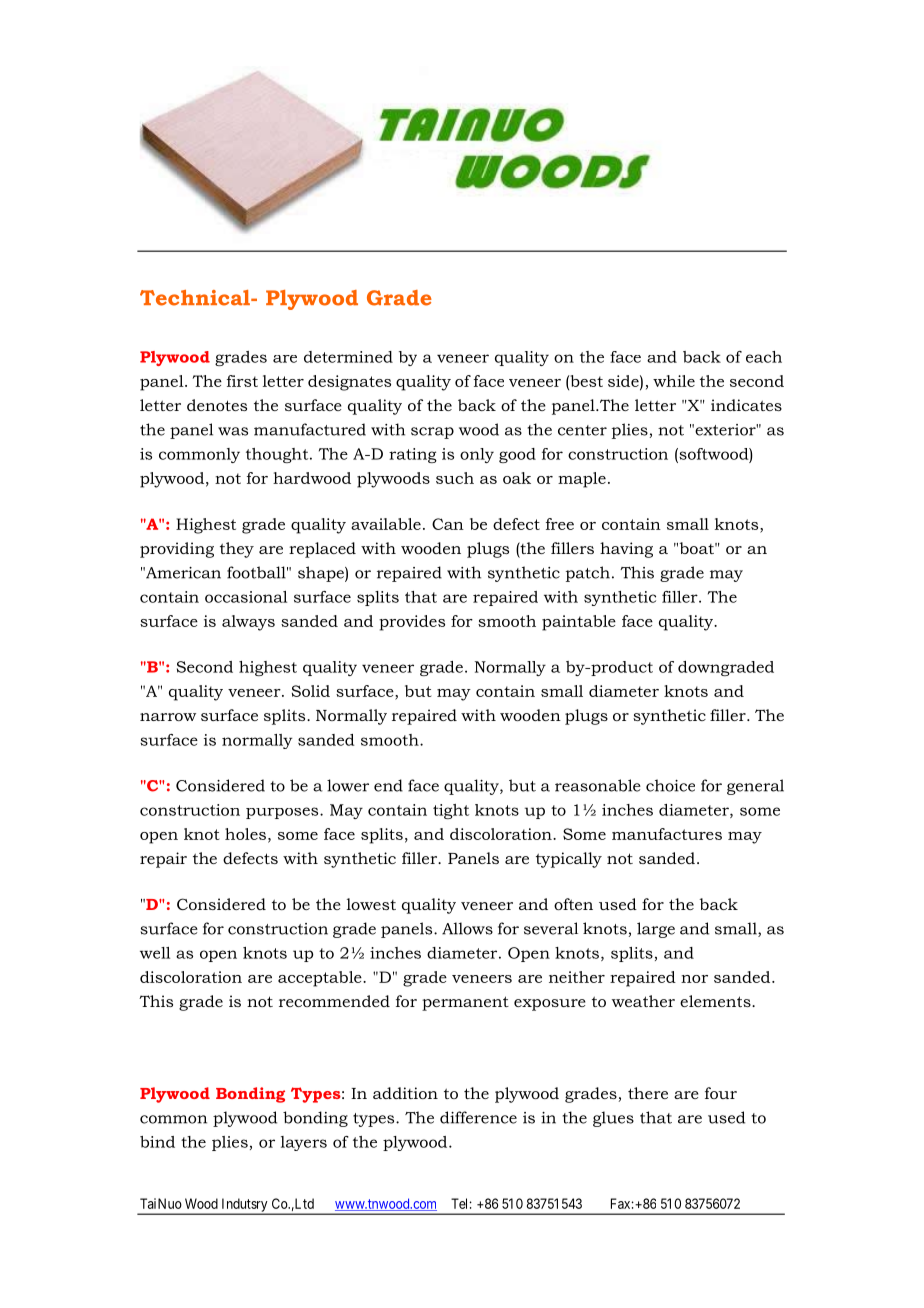  Describe the element at coordinates (242, 381) in the page. I see `first` at that location.
